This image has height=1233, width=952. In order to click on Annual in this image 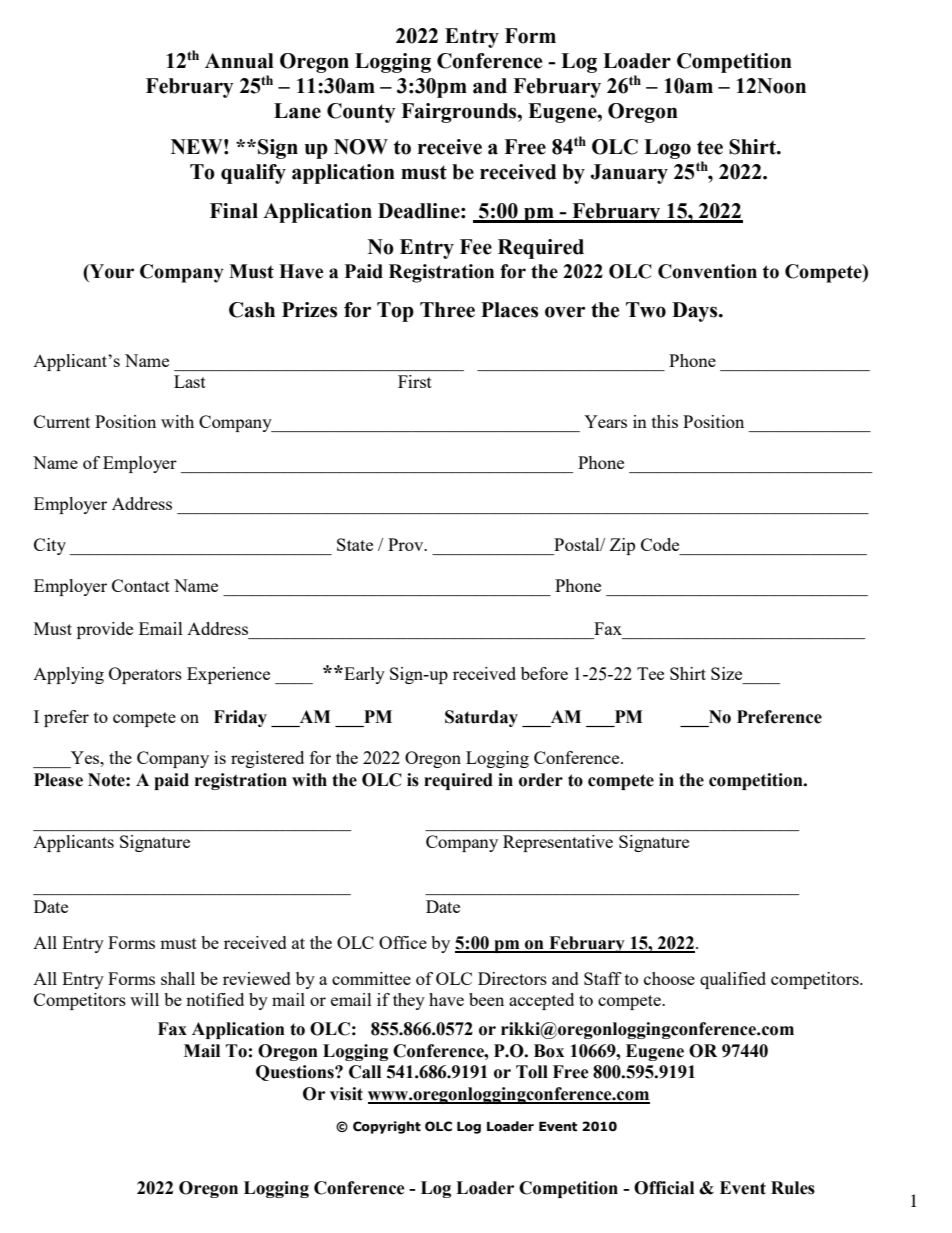, I will do `click(239, 61)`.
